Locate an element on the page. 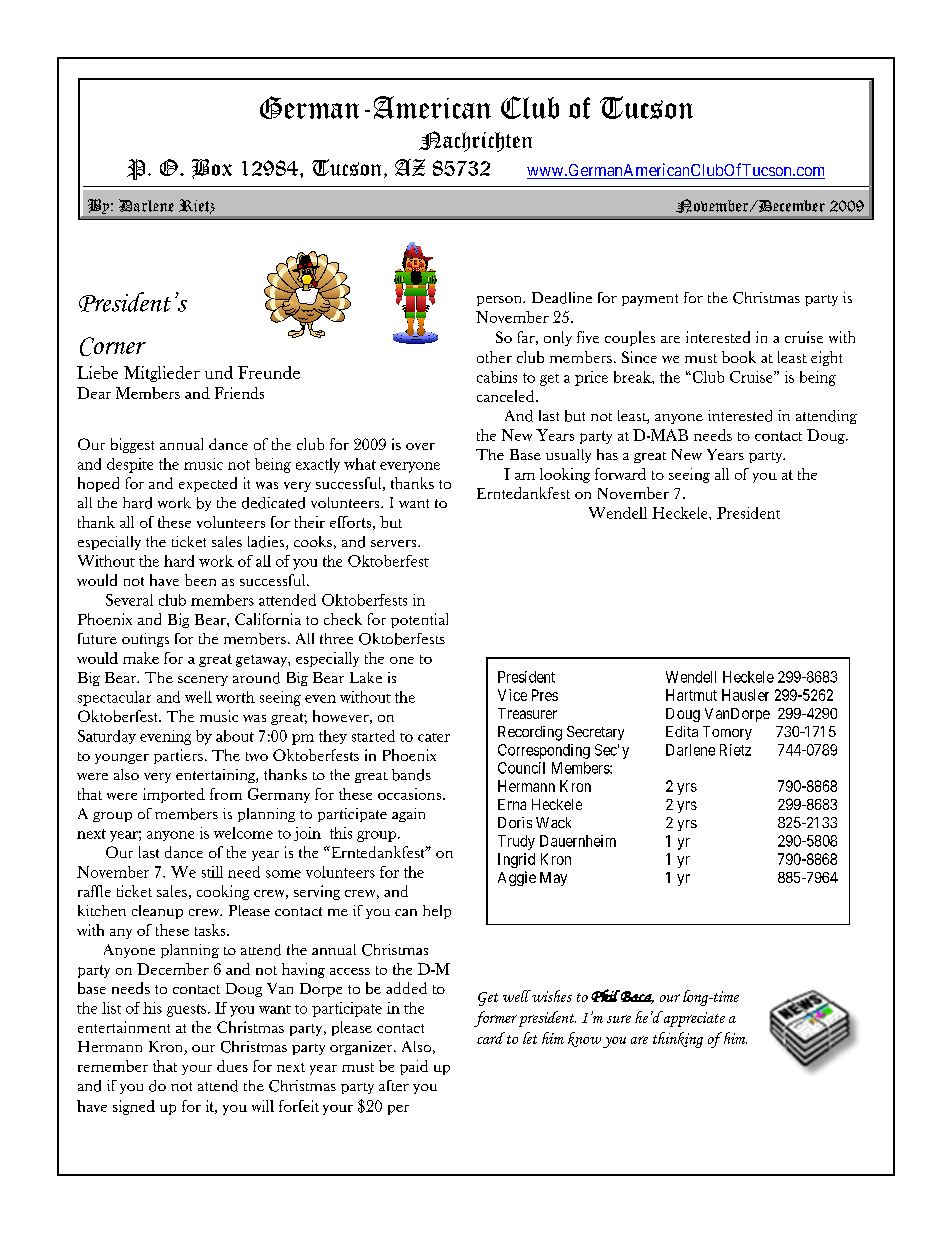 This document has height=1233, width=952. Secretary is located at coordinates (595, 733).
